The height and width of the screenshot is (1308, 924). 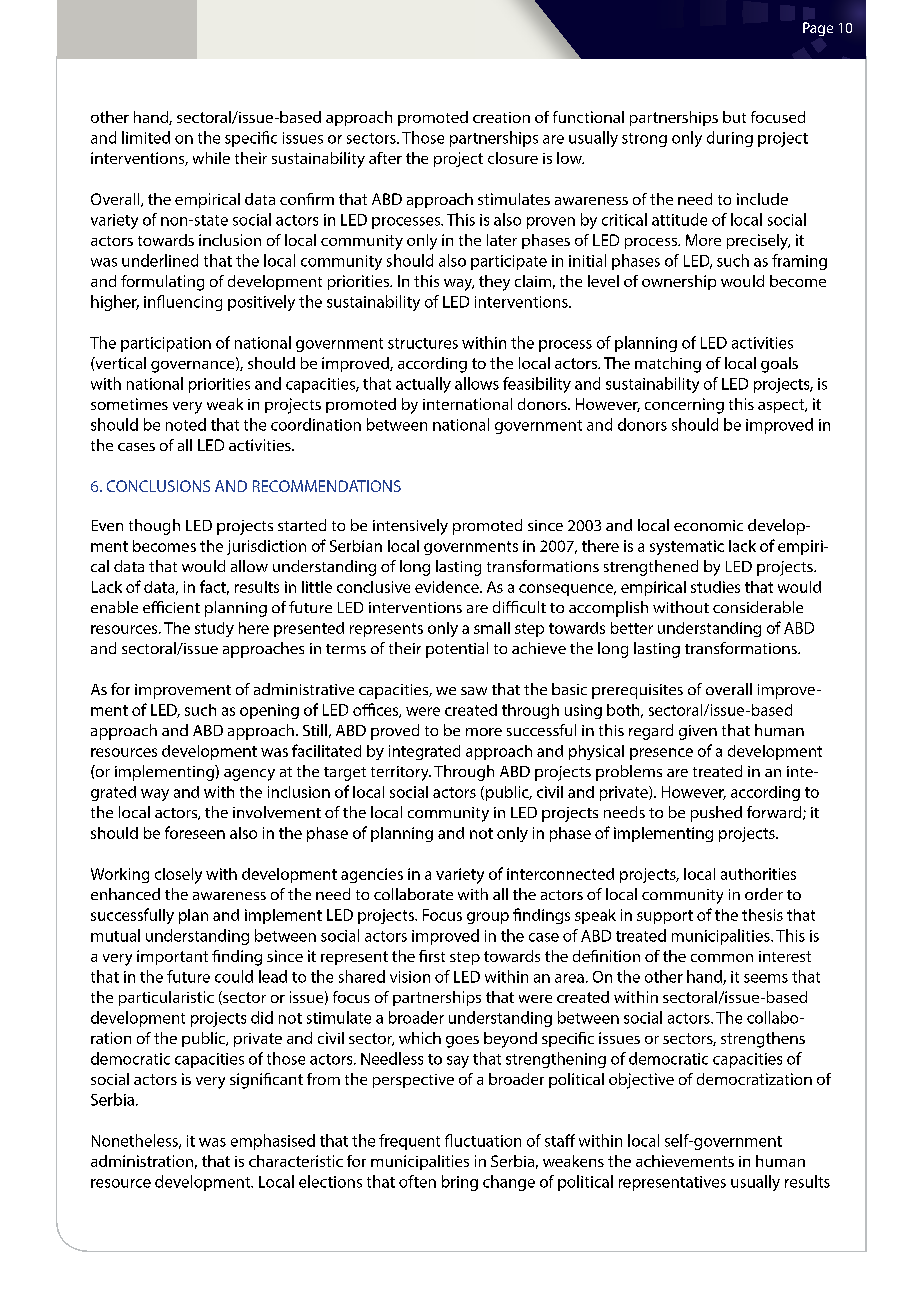 I want to click on but, so click(x=734, y=117).
